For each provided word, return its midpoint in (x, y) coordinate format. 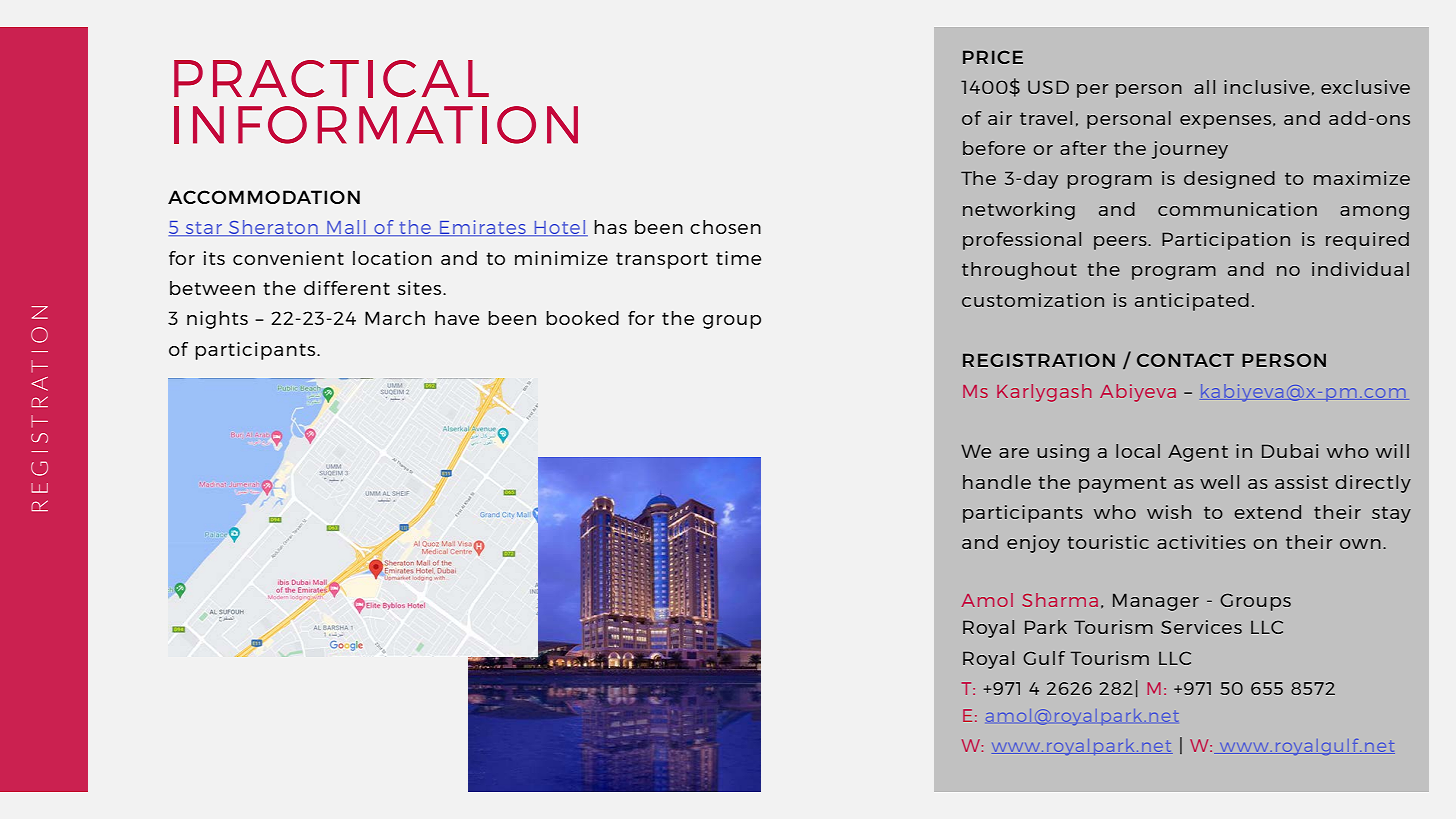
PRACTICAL (331, 79)
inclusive (1267, 87)
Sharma (1060, 600)
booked (582, 318)
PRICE (993, 57)
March (395, 318)
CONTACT (1185, 360)
